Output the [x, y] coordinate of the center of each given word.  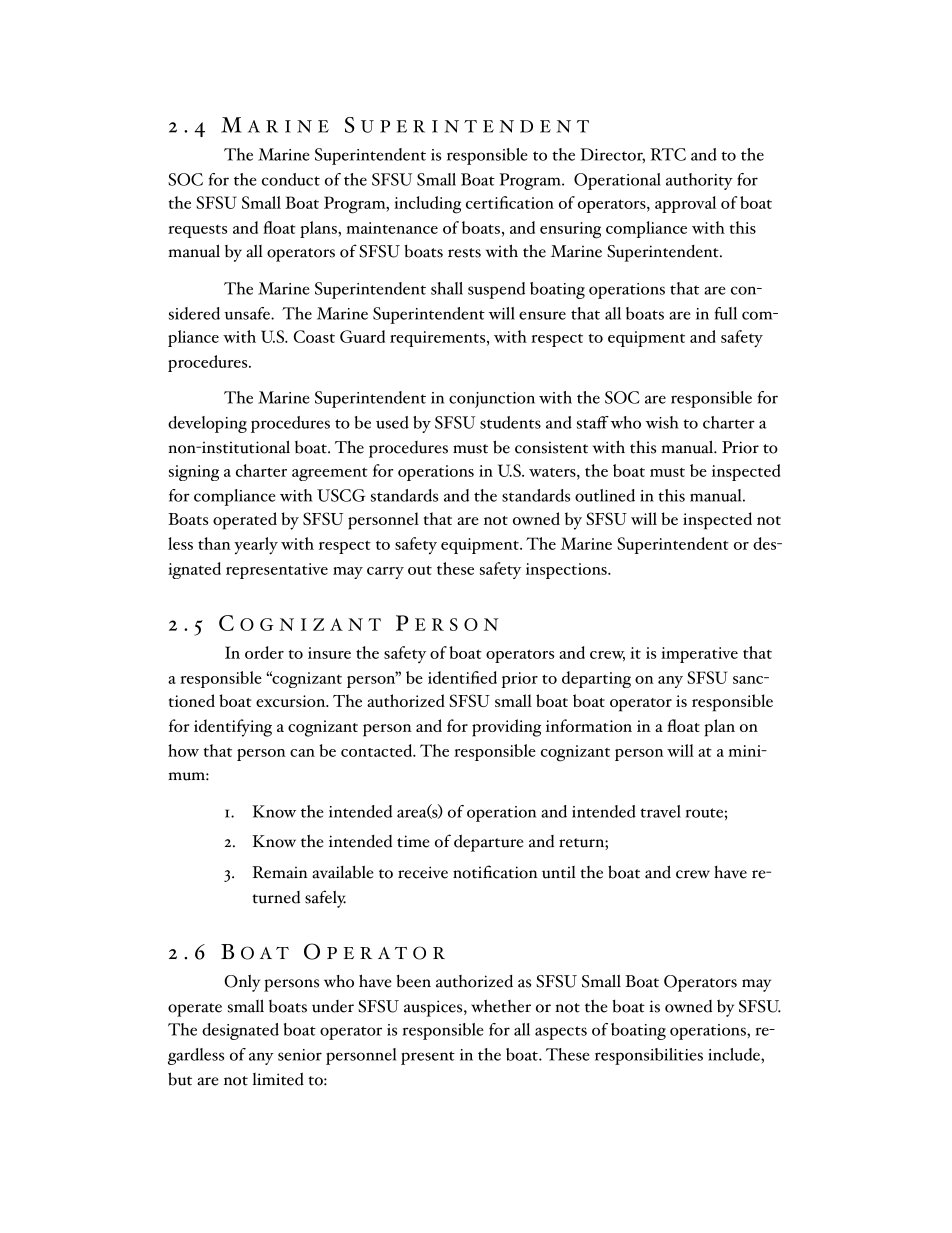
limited [278, 1079]
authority [699, 181]
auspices [434, 1008]
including [427, 205]
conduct [291, 179]
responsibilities [649, 1056]
